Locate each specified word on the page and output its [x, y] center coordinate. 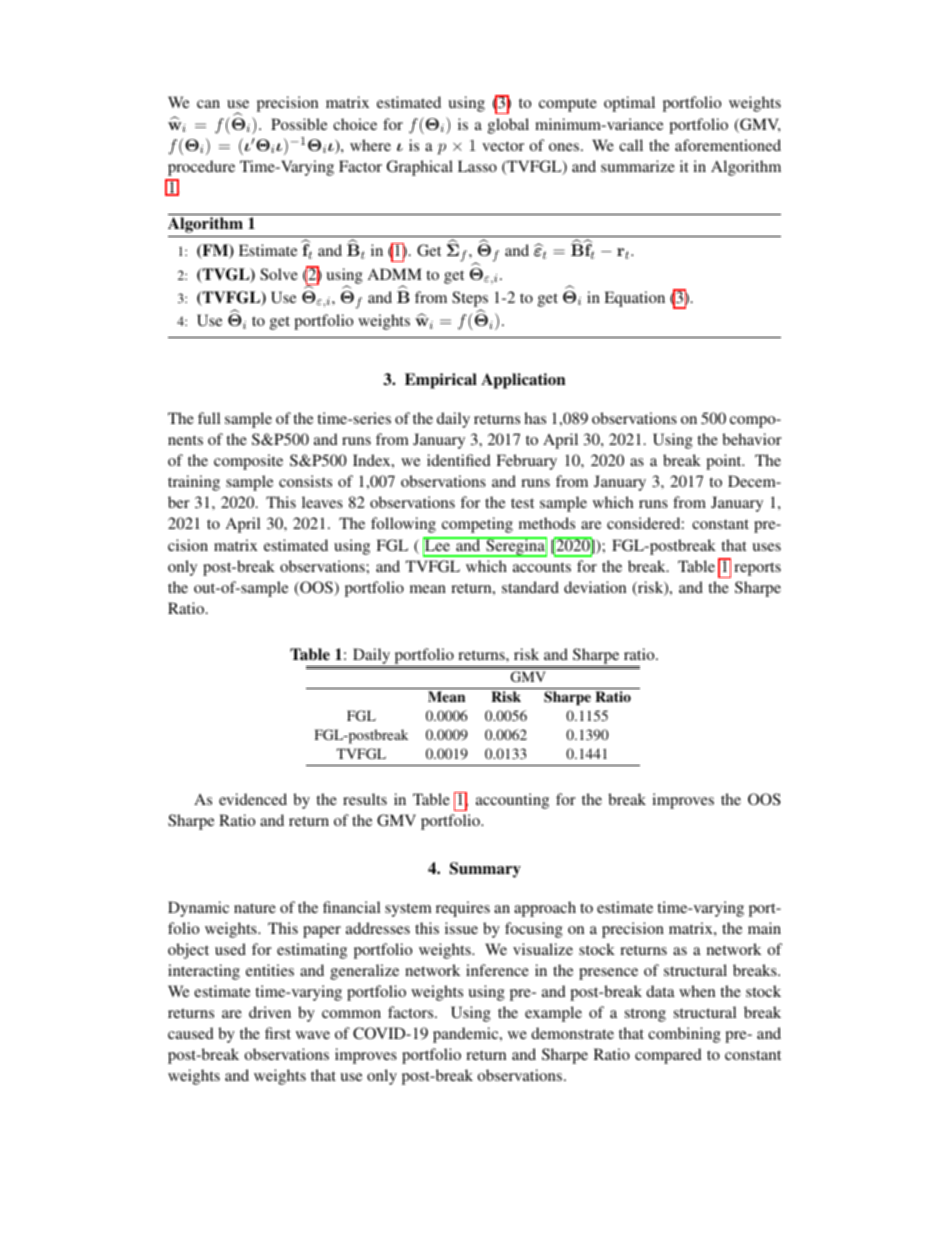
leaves [322, 502]
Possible [299, 124]
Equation [634, 299]
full [209, 418]
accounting [512, 801]
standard [530, 587]
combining [684, 1035]
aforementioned [728, 145]
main [764, 928]
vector [503, 146]
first [278, 1033]
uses [766, 547]
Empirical [441, 381]
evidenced [253, 799]
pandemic [467, 1035]
